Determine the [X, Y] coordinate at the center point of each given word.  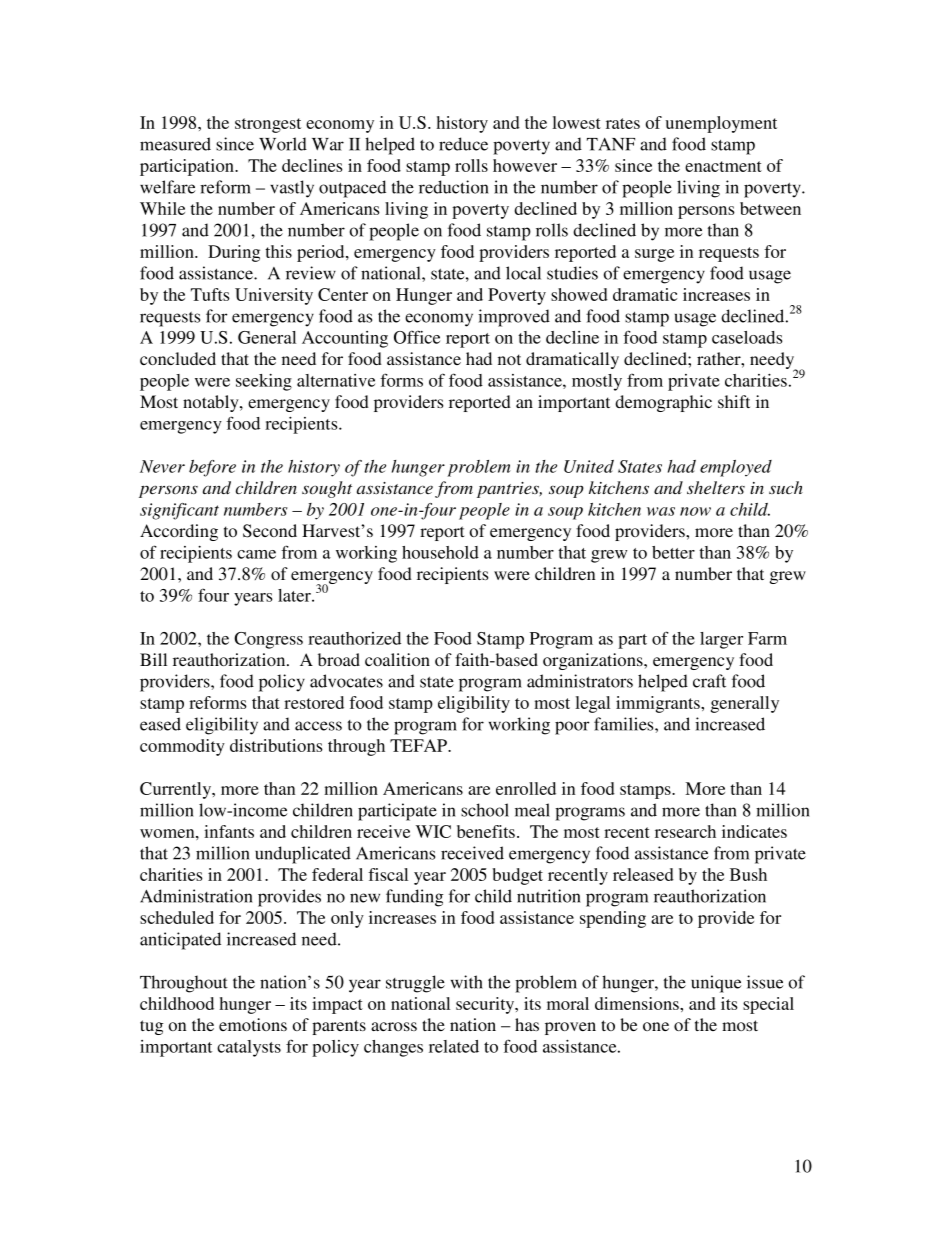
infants [229, 831]
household [440, 552]
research [685, 831]
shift [734, 401]
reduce [463, 144]
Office [417, 337]
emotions [253, 1024]
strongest [268, 125]
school [485, 810]
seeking [264, 382]
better [673, 552]
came [256, 554]
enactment [723, 166]
